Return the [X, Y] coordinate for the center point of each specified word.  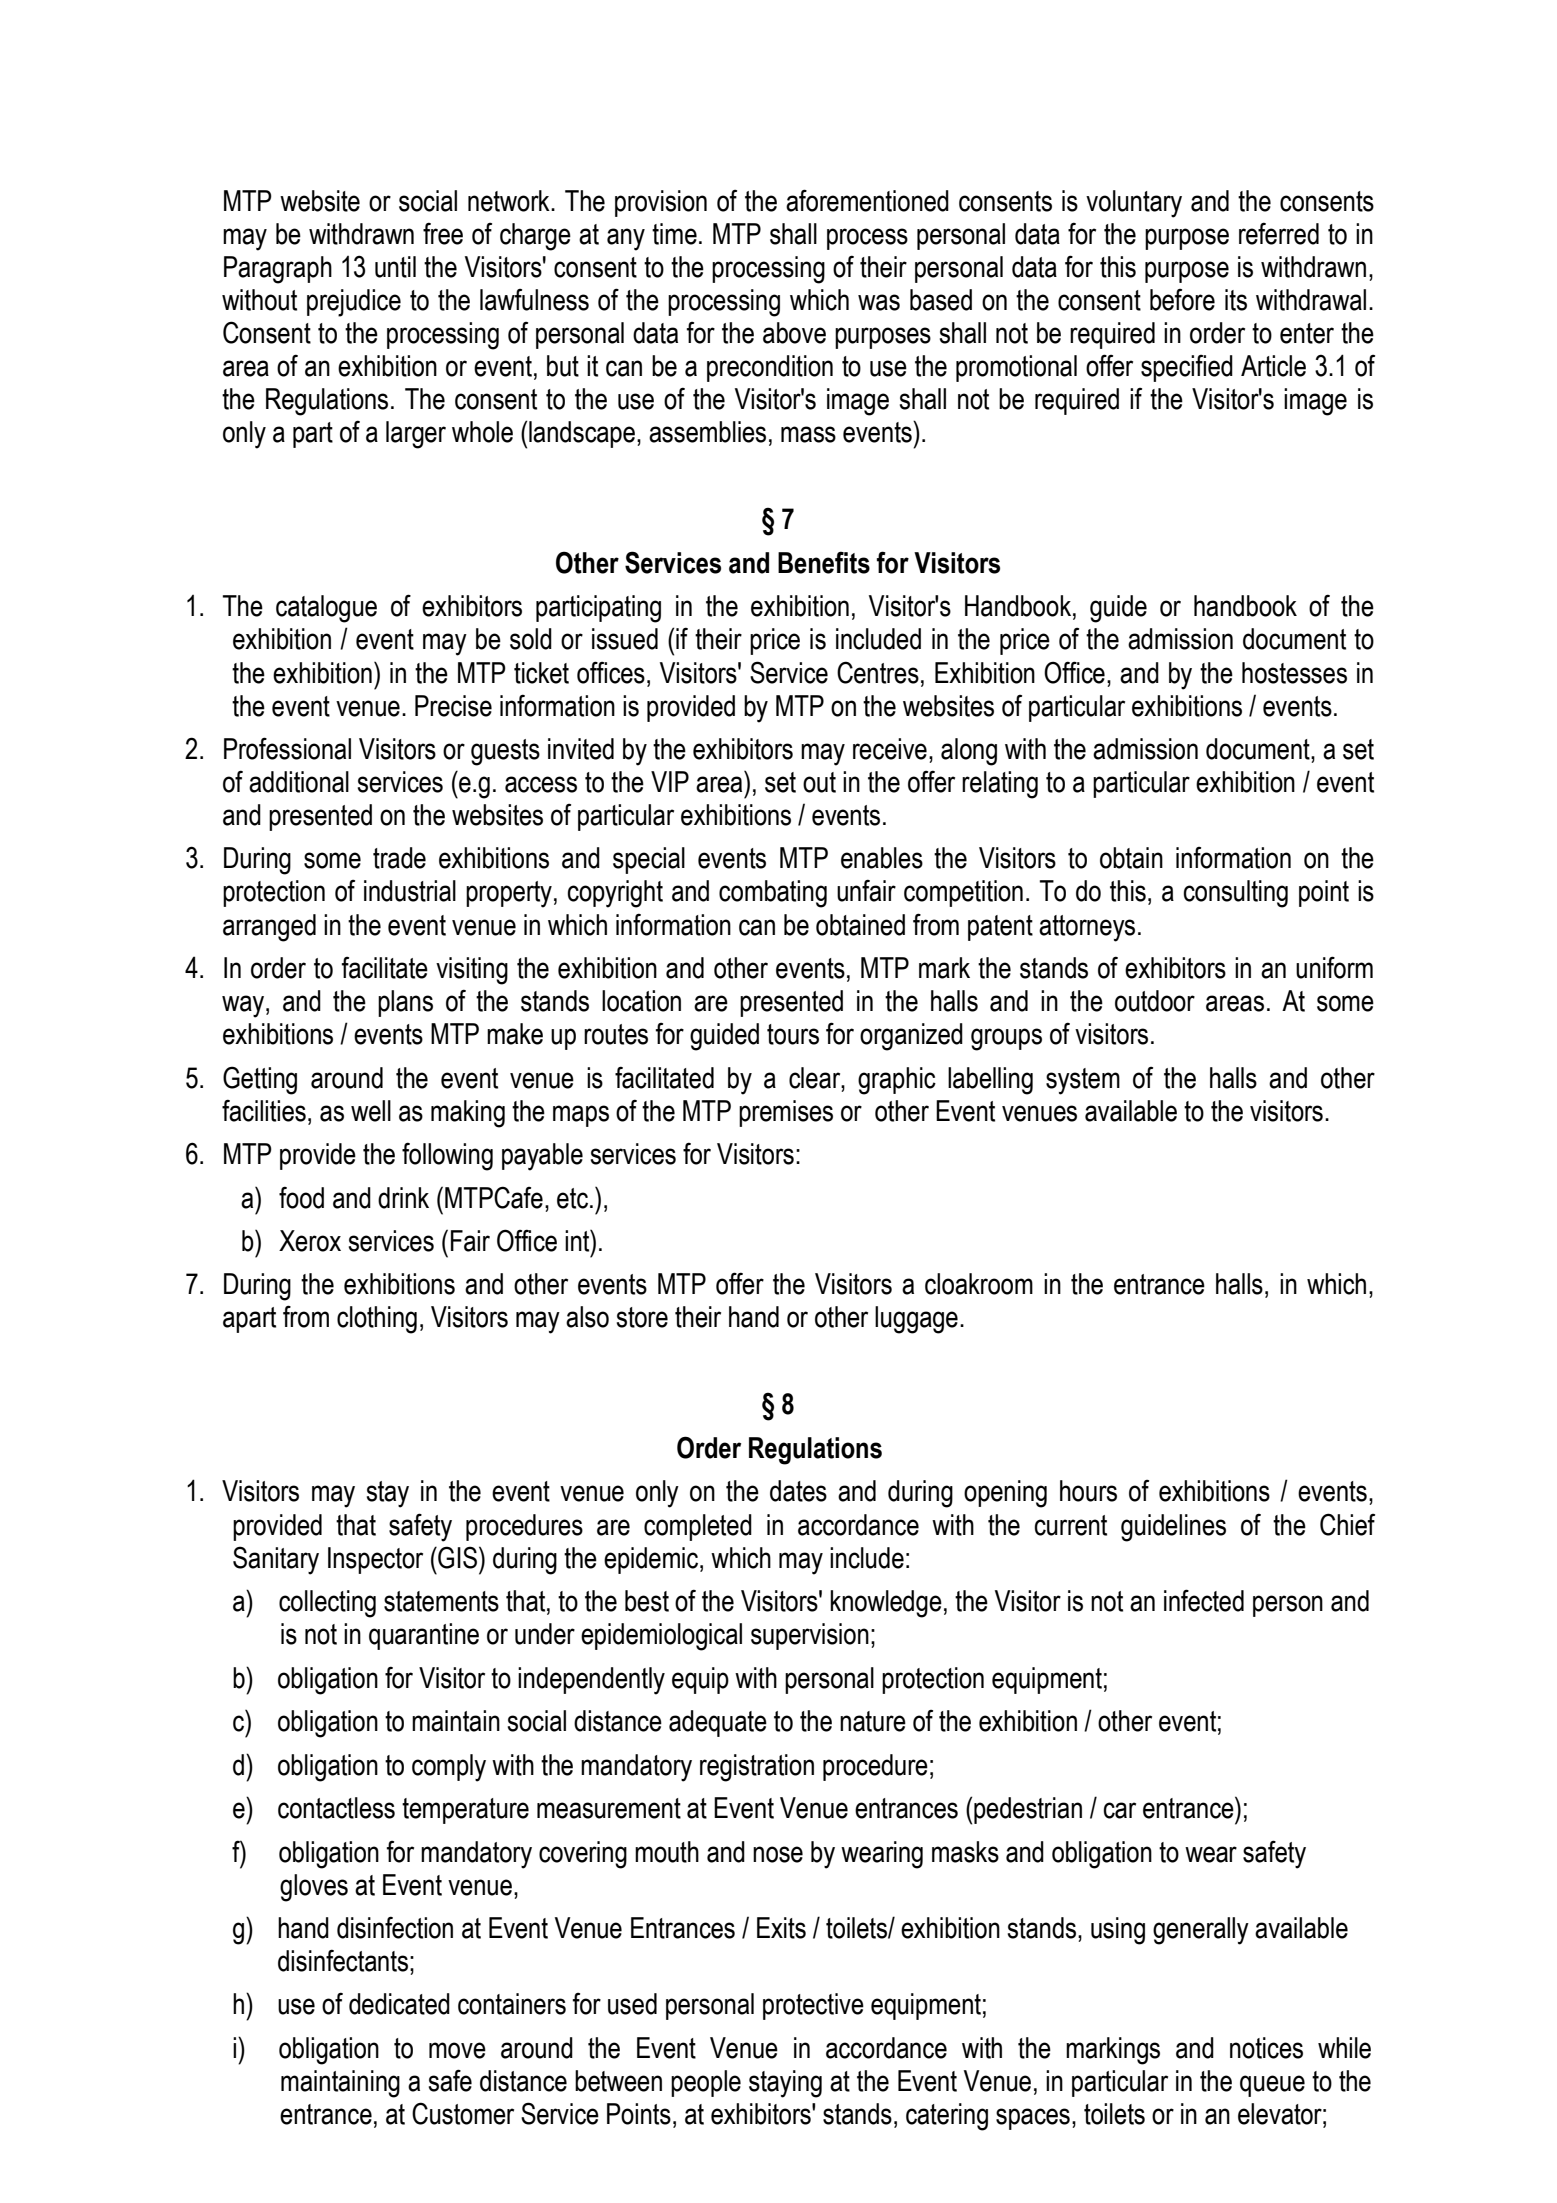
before [1182, 300]
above [794, 333]
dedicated [399, 2004]
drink [403, 1198]
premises [786, 1113]
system [1083, 1081]
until [395, 267]
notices [1266, 2048]
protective [813, 2006]
